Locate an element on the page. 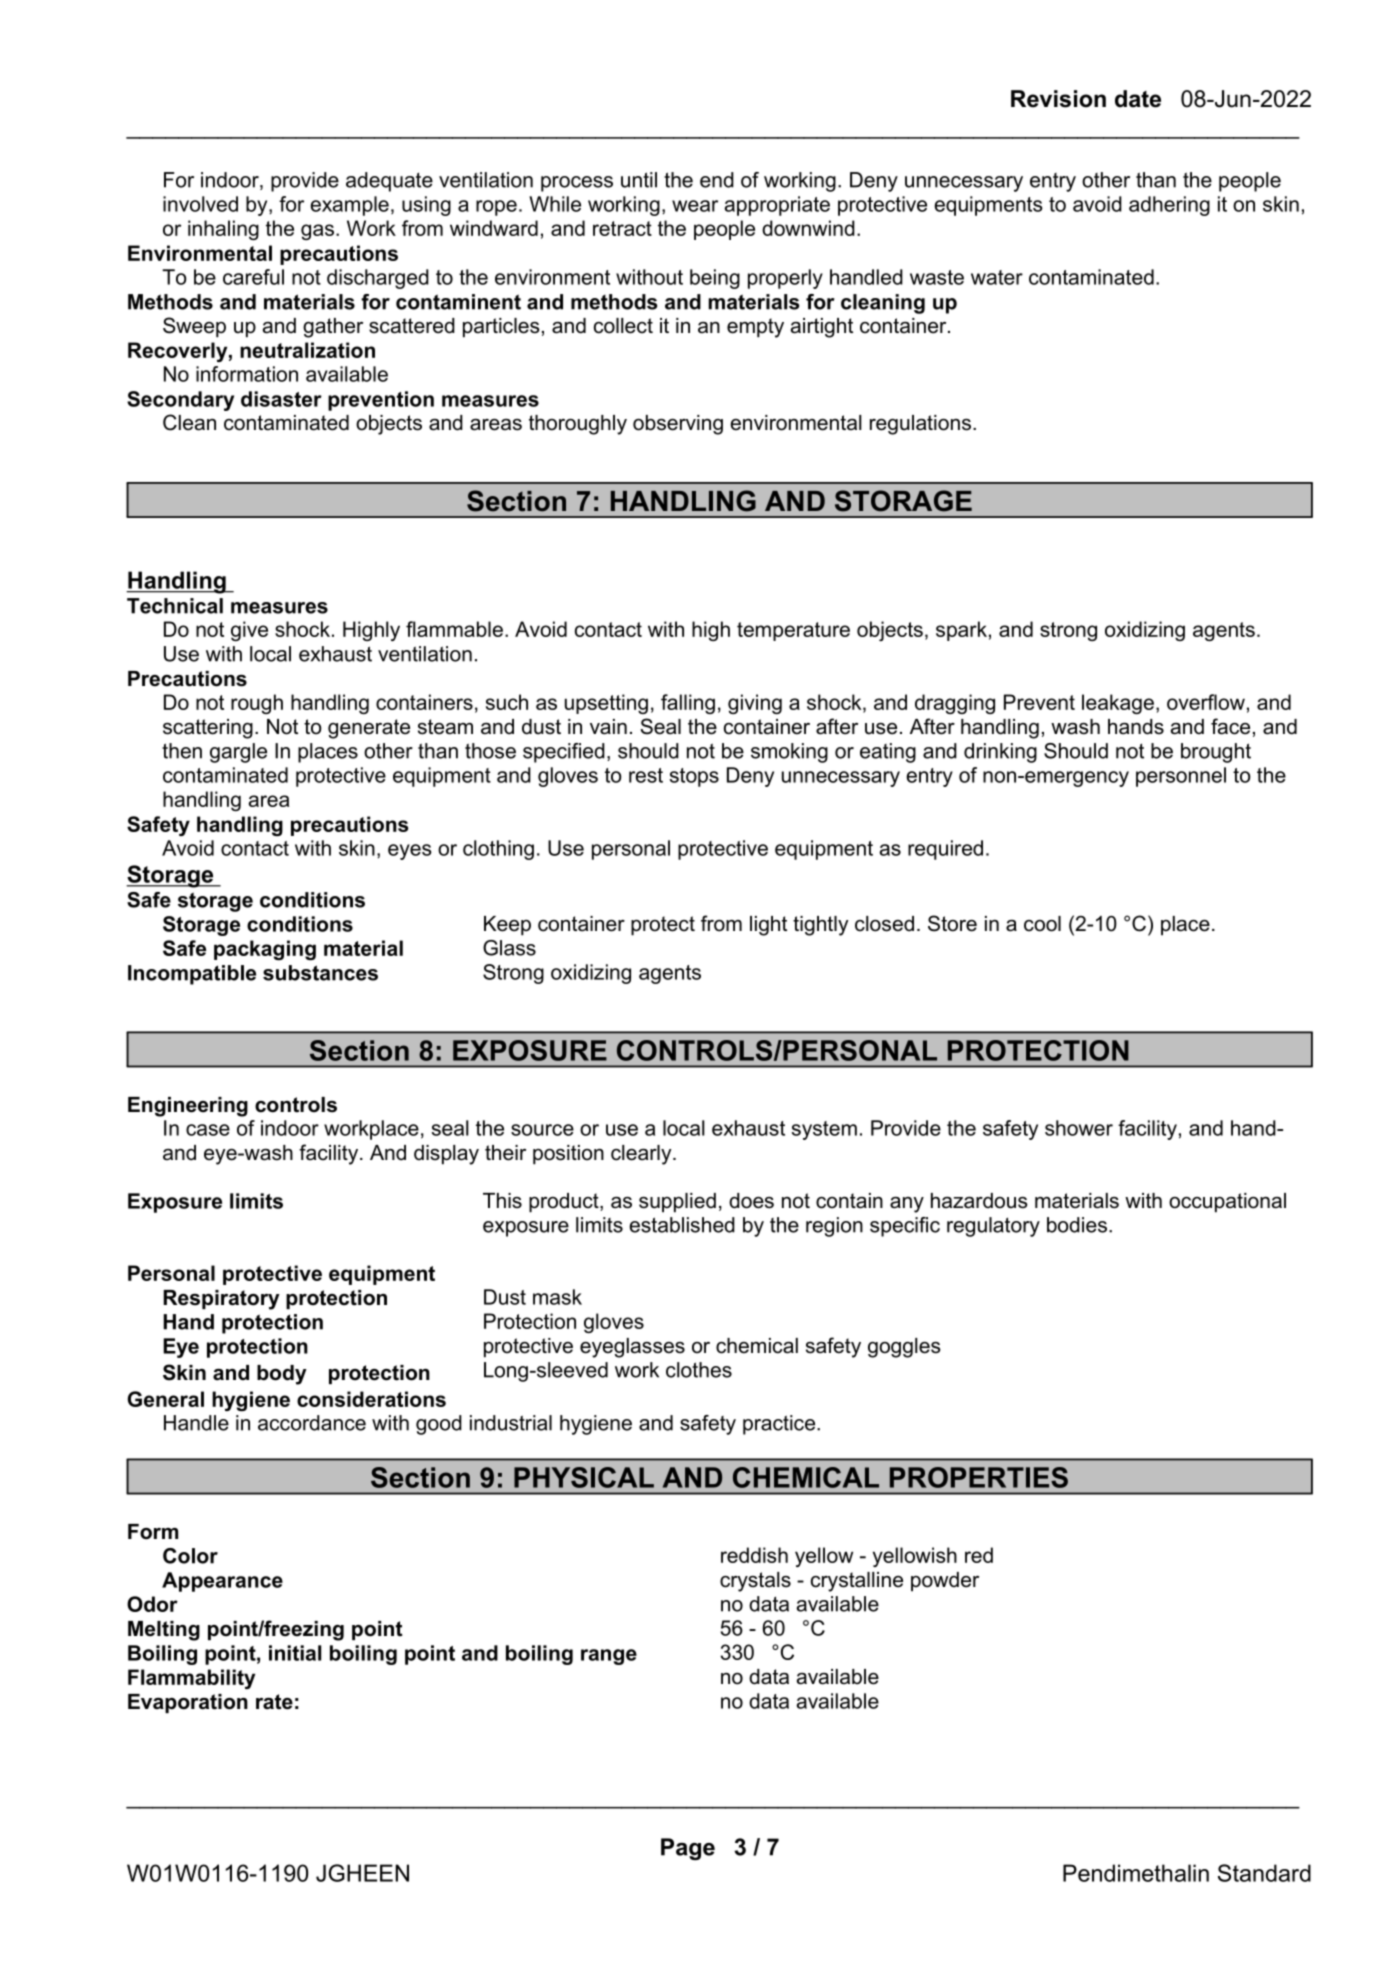 Image resolution: width=1397 pixels, height=1976 pixels. established is located at coordinates (682, 1225).
